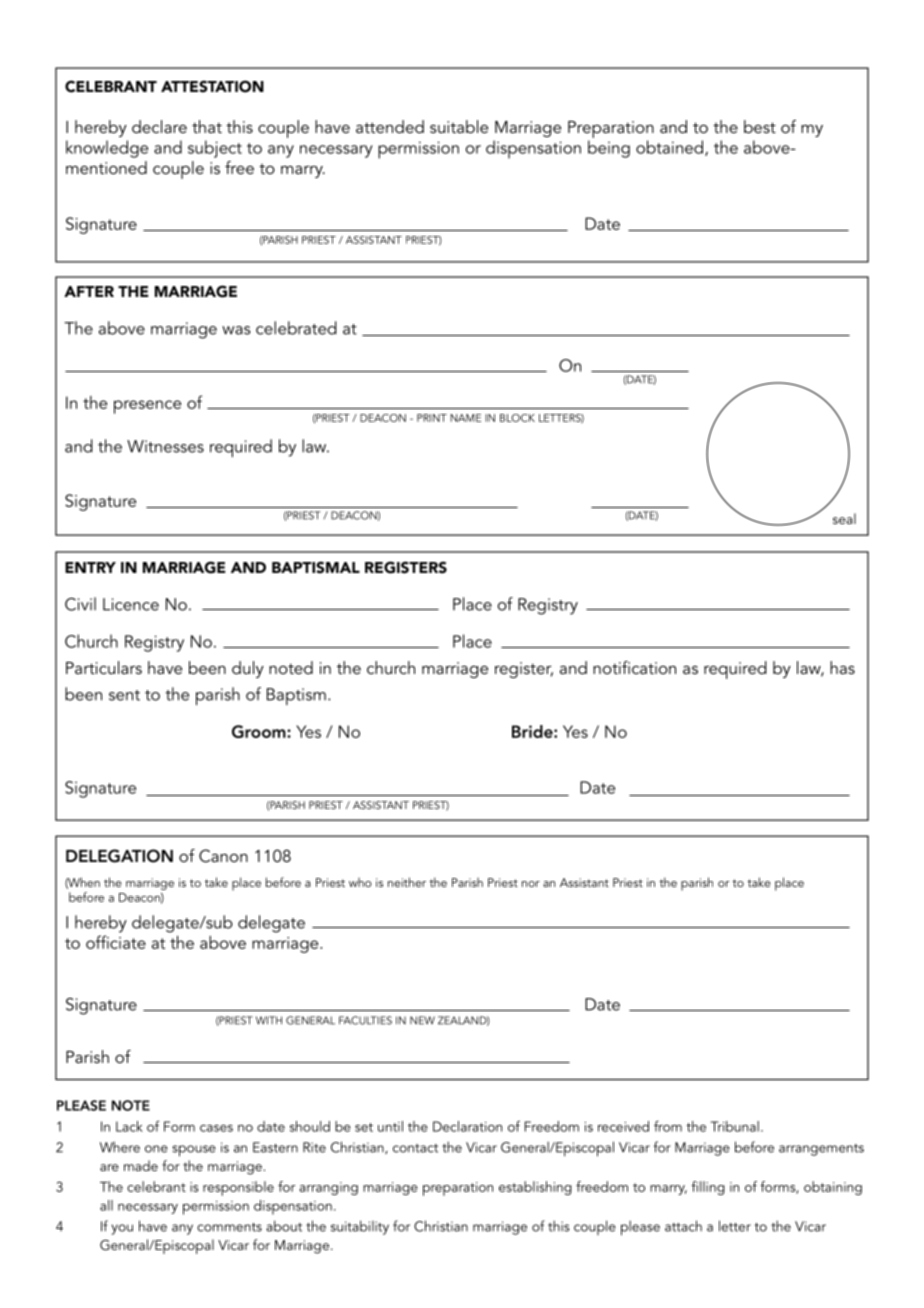 The height and width of the screenshot is (1308, 924). Describe the element at coordinates (124, 695) in the screenshot. I see `sent` at that location.
